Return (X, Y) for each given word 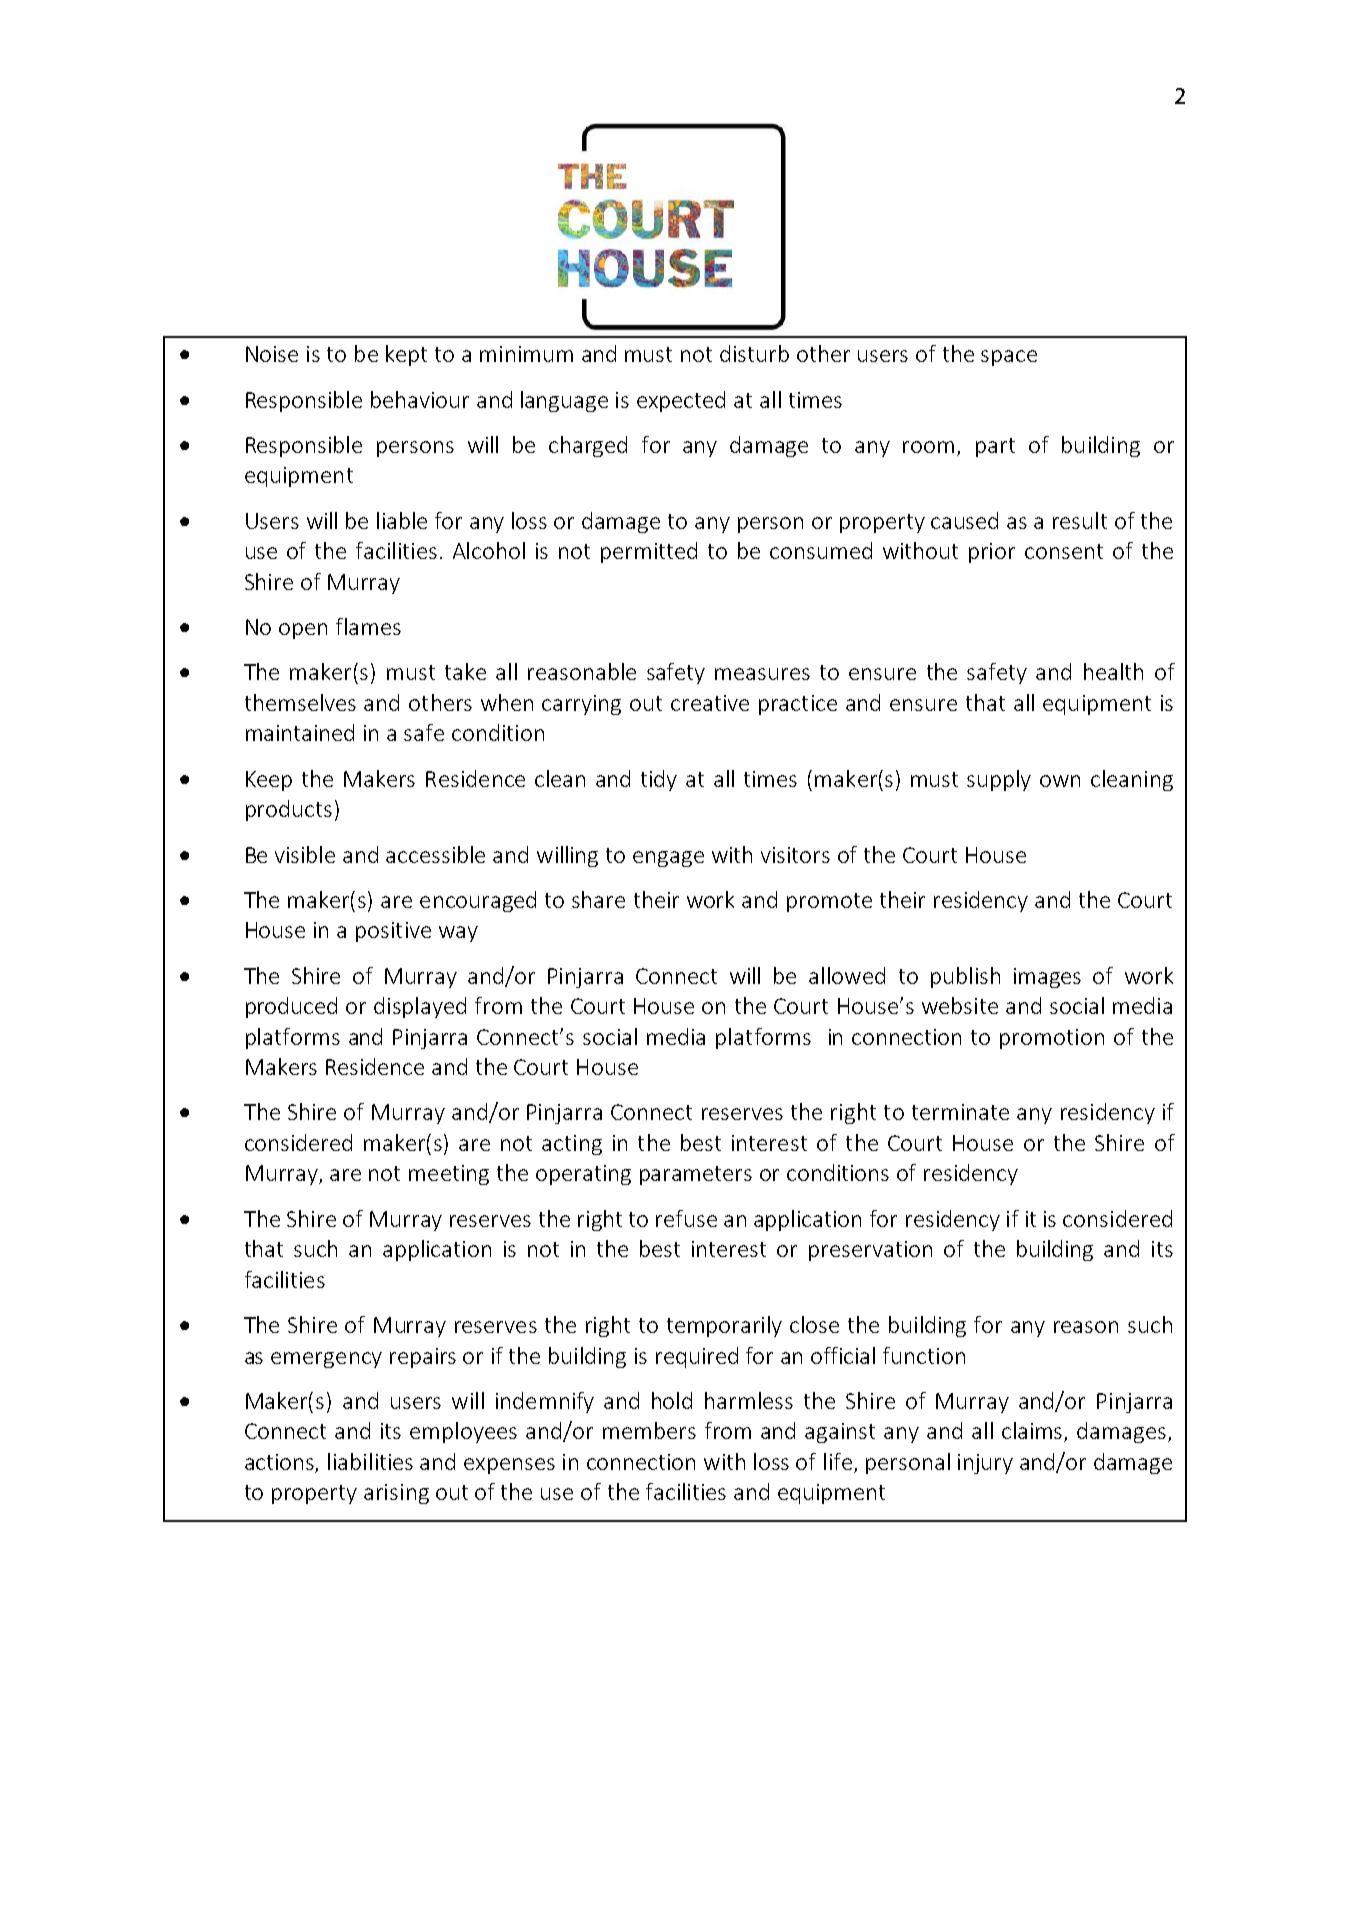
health (1113, 671)
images (1047, 978)
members (649, 1430)
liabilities (370, 1461)
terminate (960, 1112)
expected (681, 401)
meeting (449, 1175)
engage (668, 859)
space (1009, 358)
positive (393, 932)
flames (368, 626)
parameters (696, 1175)
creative (710, 703)
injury (985, 1464)
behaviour (420, 399)
